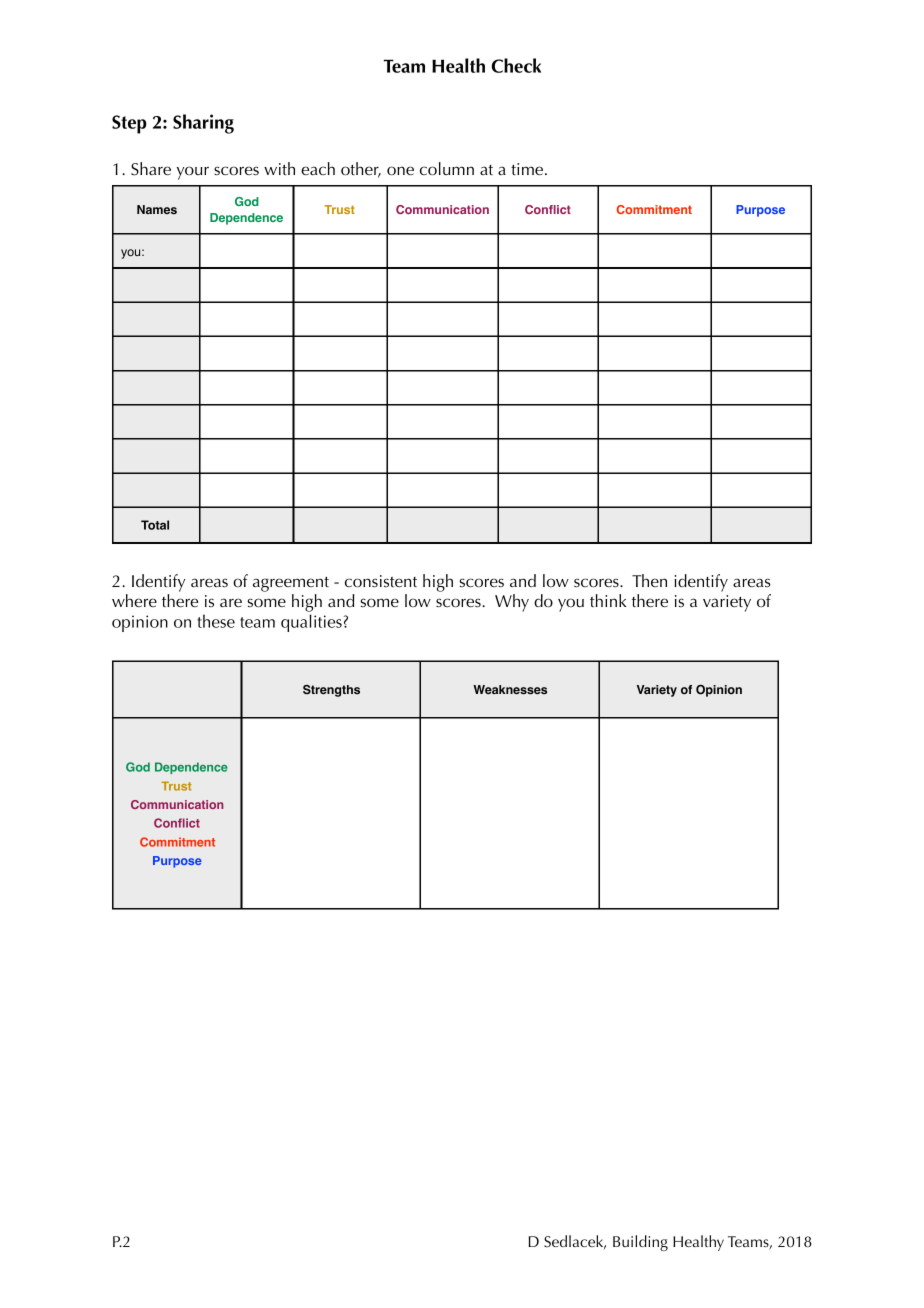 The image size is (924, 1308). What do you see at coordinates (216, 621) in the image?
I see `these` at bounding box center [216, 621].
